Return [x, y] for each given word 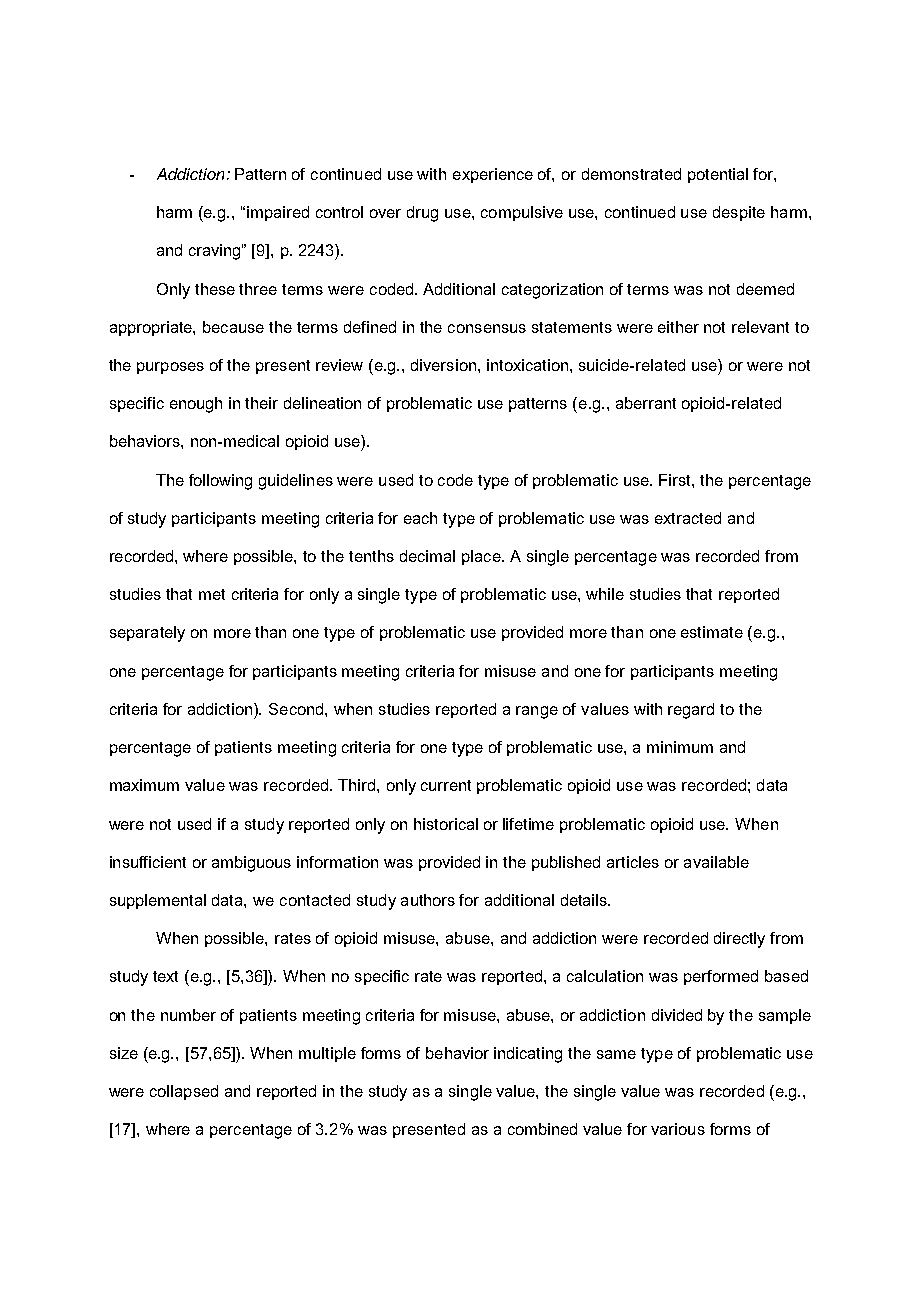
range [537, 712]
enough [196, 405]
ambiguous [251, 864]
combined [542, 1129]
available [716, 862]
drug [422, 214]
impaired [278, 213]
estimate [712, 632]
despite [739, 213]
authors [428, 900]
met [212, 594]
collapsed [184, 1092]
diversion [443, 365]
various [678, 1129]
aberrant [646, 403]
